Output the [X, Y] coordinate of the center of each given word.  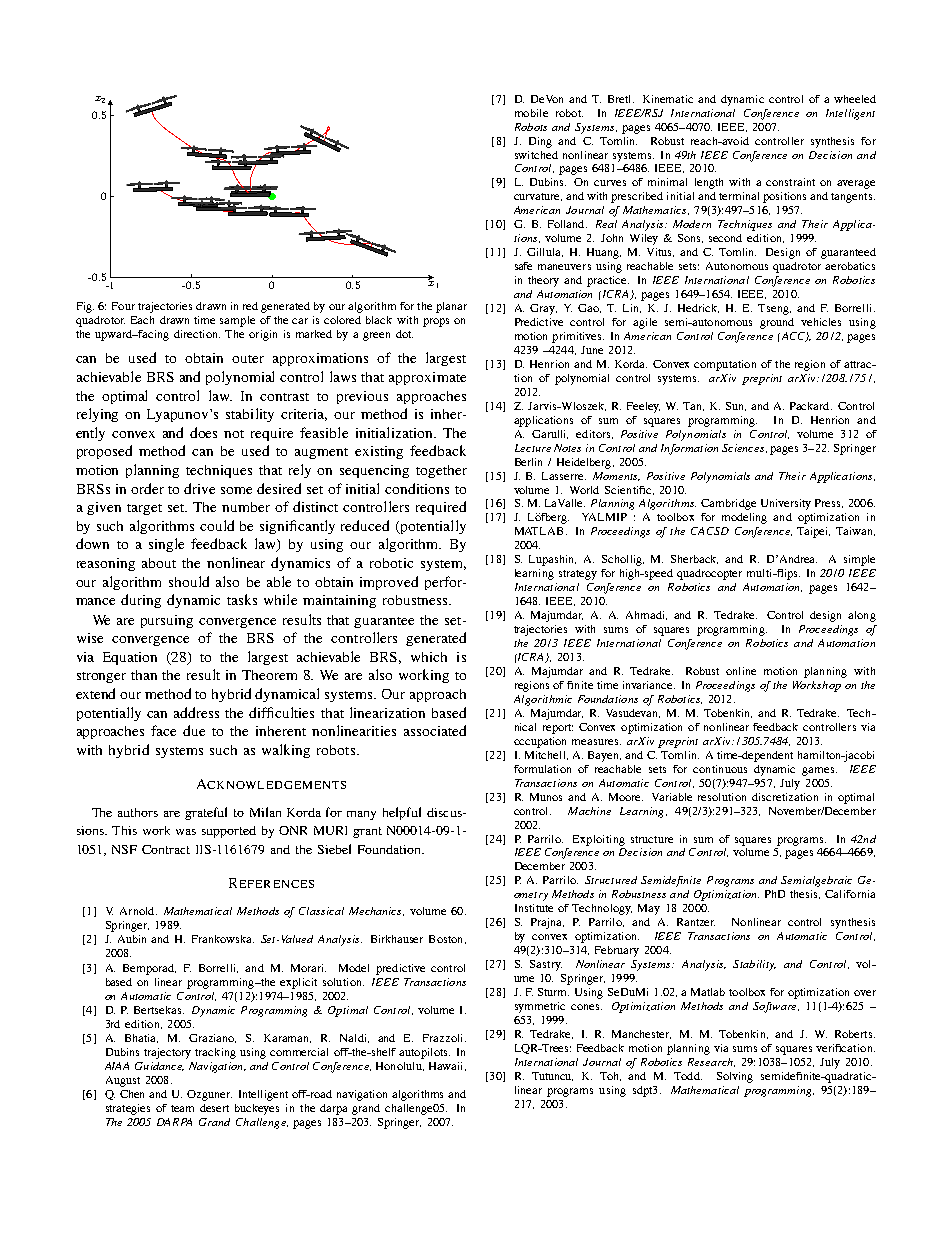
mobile [531, 113]
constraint [790, 182]
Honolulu [400, 1066]
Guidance [159, 1066]
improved [389, 583]
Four [123, 306]
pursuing [167, 621]
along [862, 616]
